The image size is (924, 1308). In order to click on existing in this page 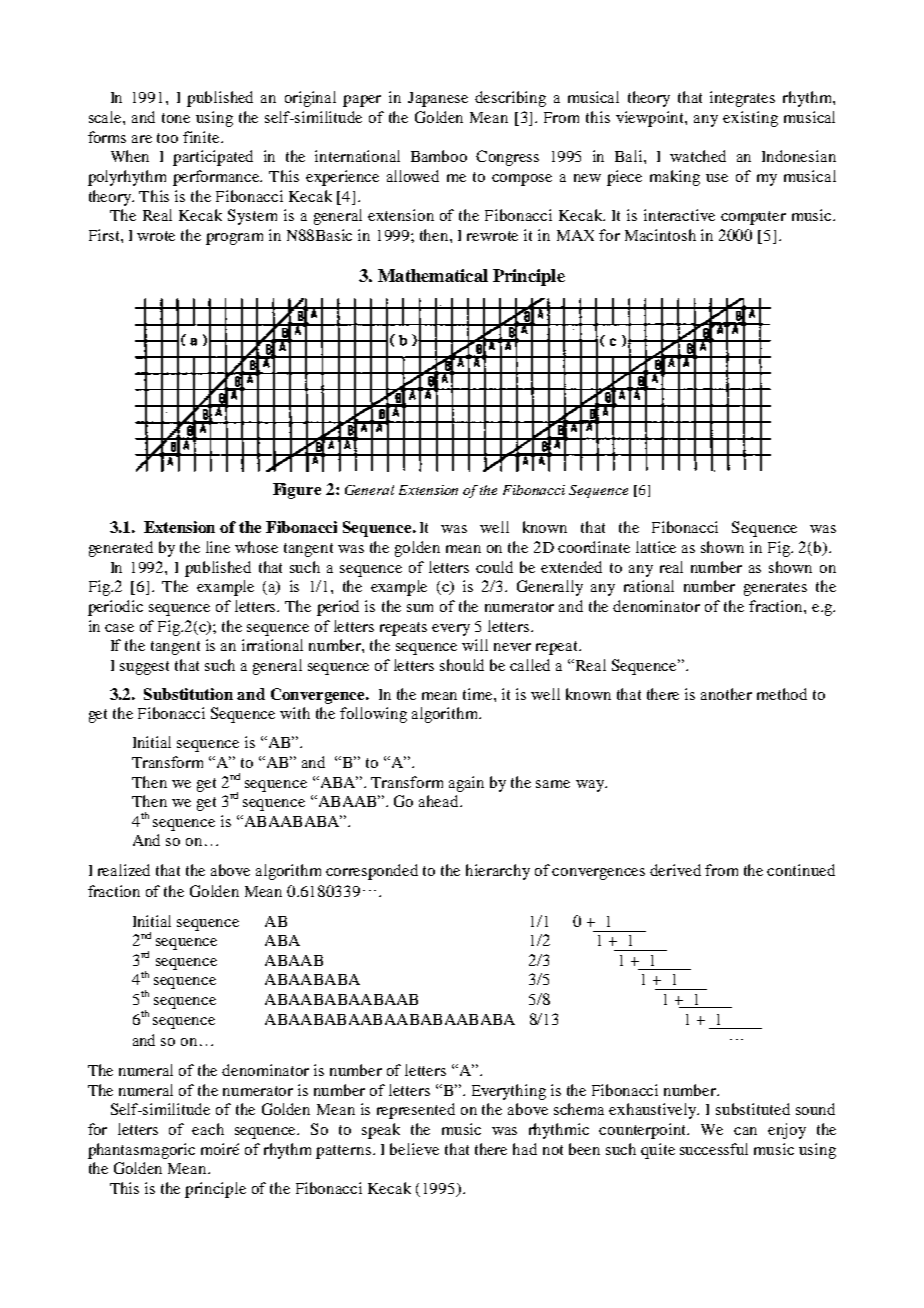, I will do `click(750, 119)`.
